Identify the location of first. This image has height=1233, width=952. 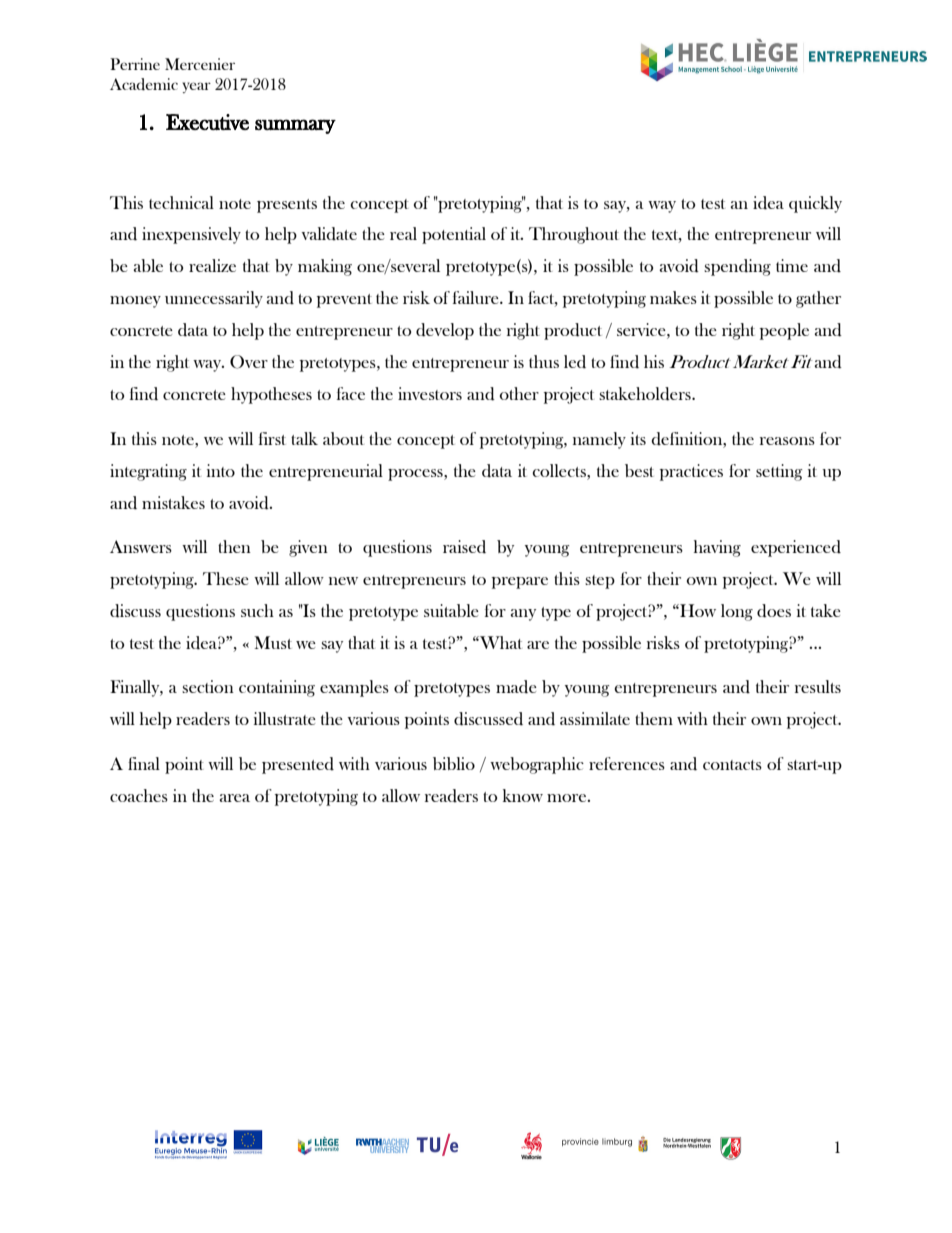
(272, 438).
